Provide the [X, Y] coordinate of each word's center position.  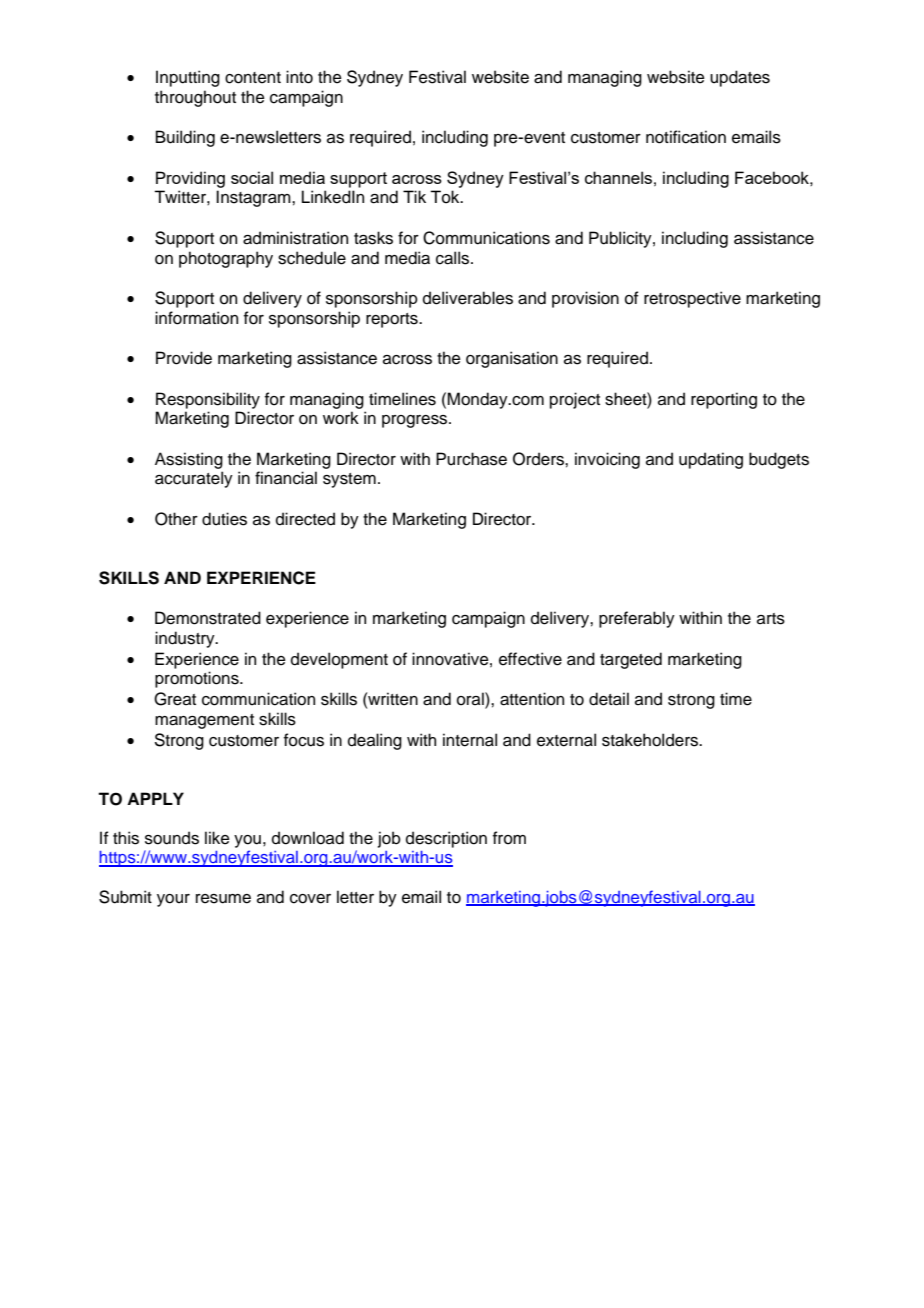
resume [223, 899]
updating [711, 460]
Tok [446, 197]
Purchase [471, 459]
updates [740, 78]
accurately [194, 479]
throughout [195, 98]
